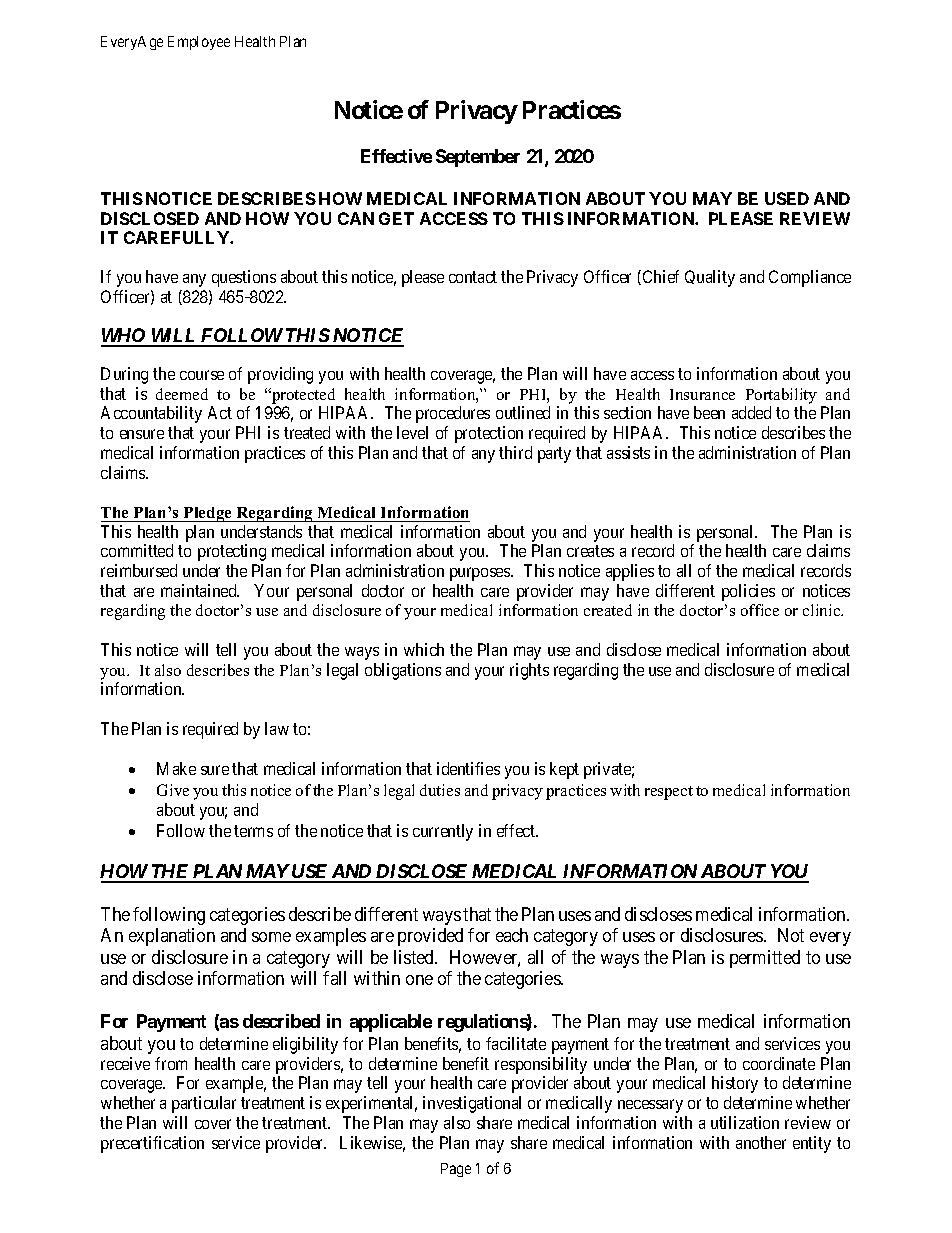 The height and width of the document is (1233, 952). What do you see at coordinates (489, 434) in the document?
I see `protection` at bounding box center [489, 434].
